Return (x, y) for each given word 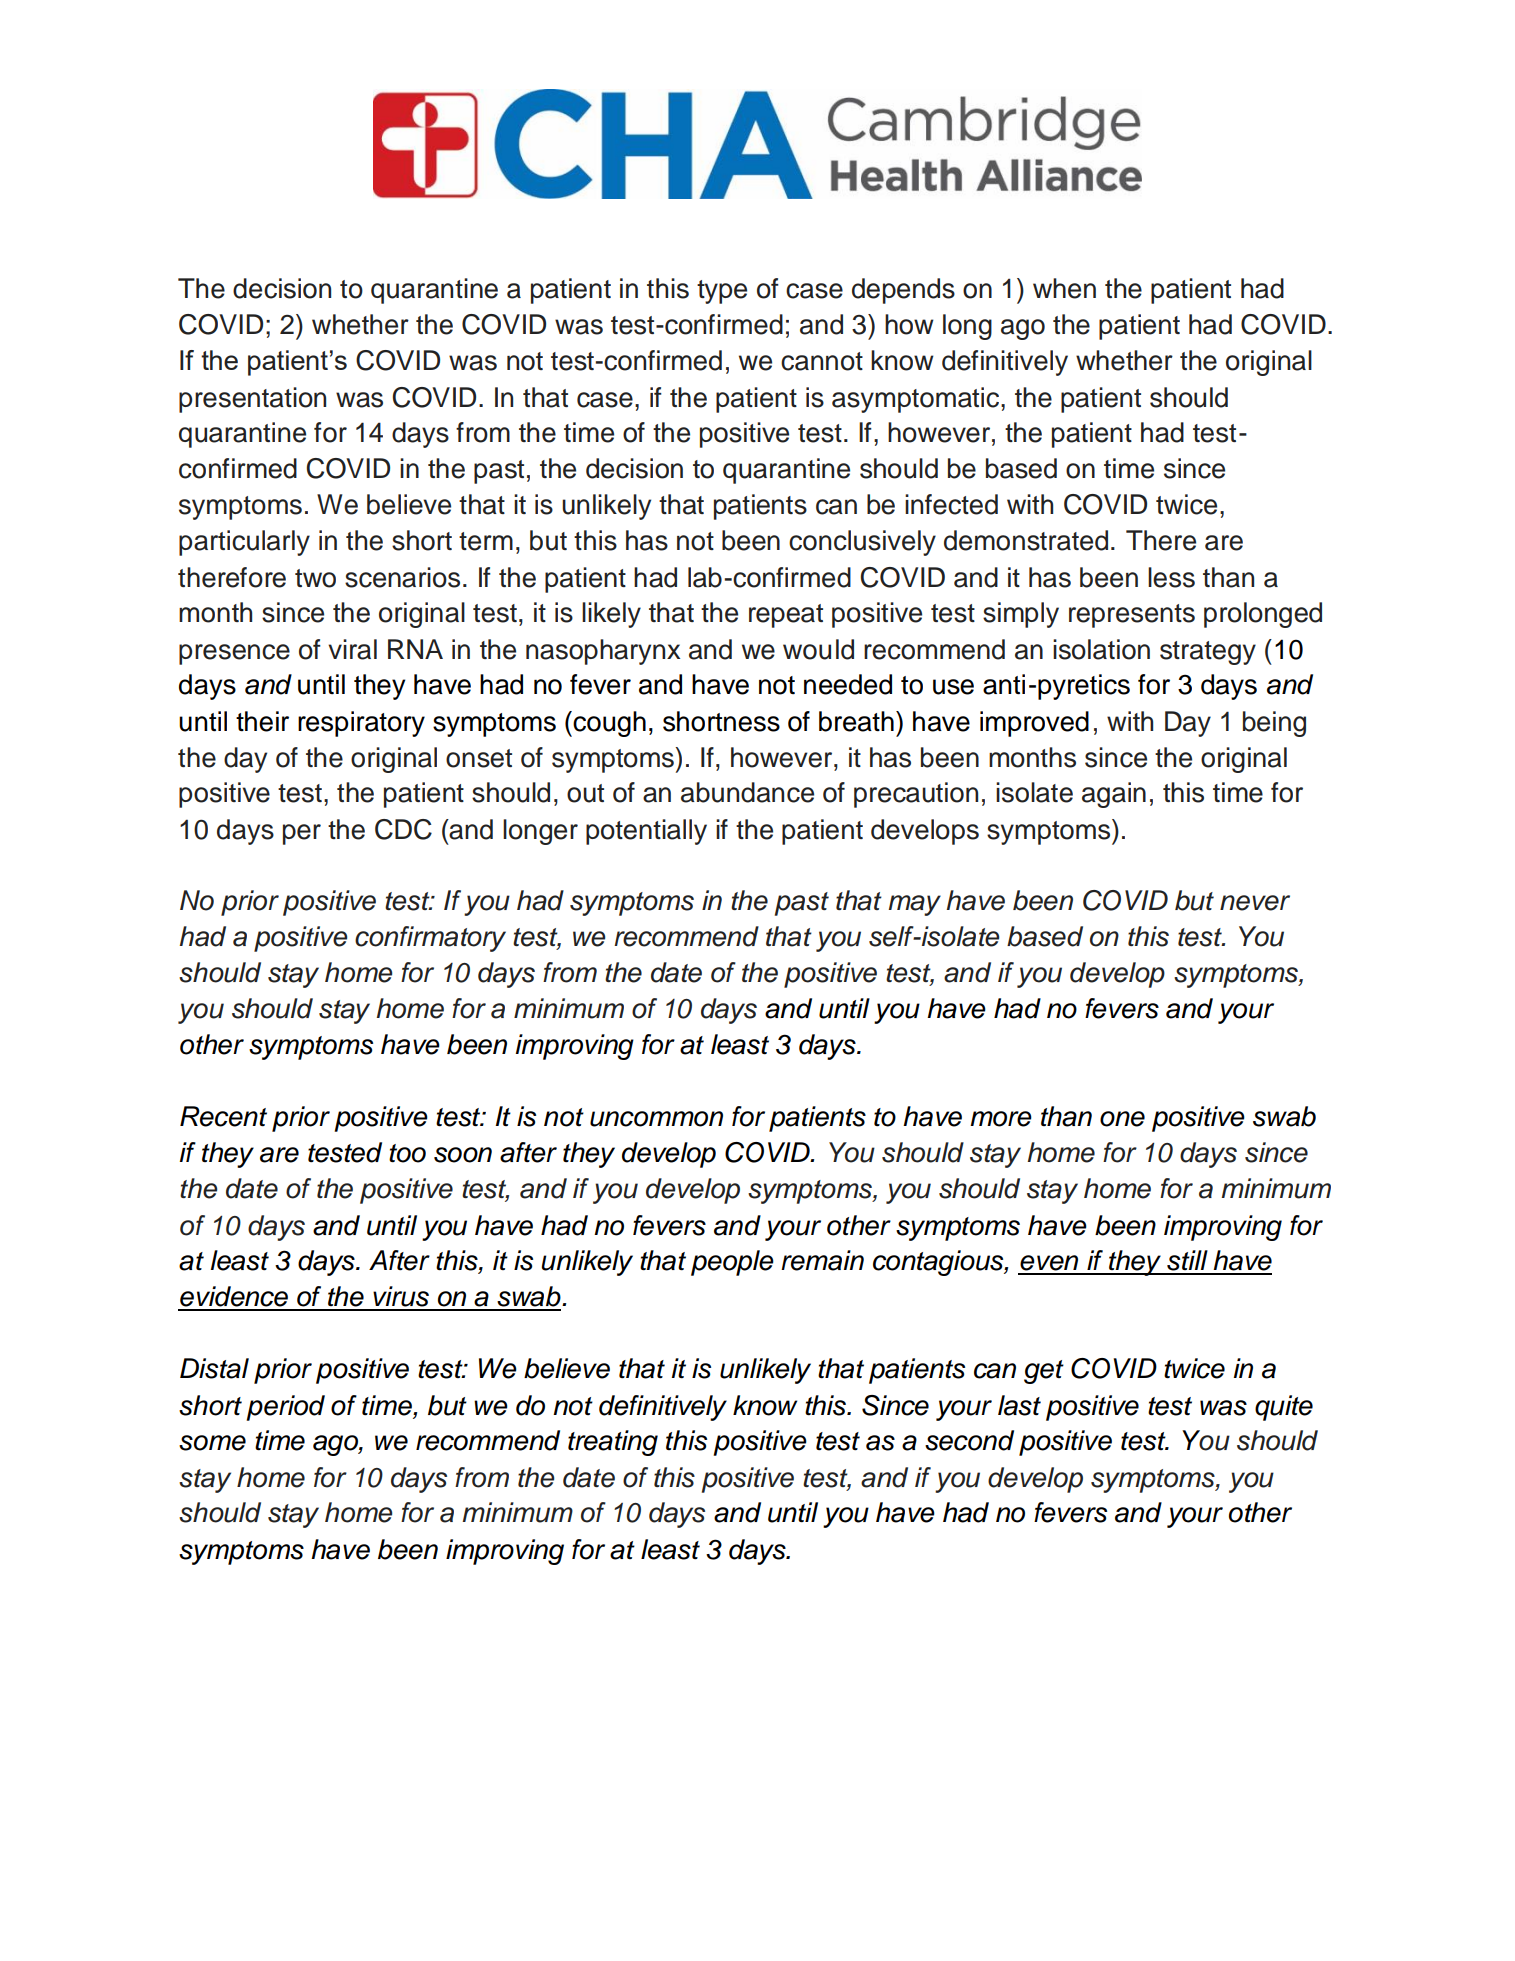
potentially (646, 832)
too (407, 1153)
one (1122, 1119)
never (1255, 903)
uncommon (656, 1119)
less (1171, 577)
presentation (252, 400)
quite (1284, 1408)
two (315, 578)
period (285, 1408)
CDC (403, 829)
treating (613, 1443)
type (722, 292)
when (1064, 288)
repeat (786, 616)
